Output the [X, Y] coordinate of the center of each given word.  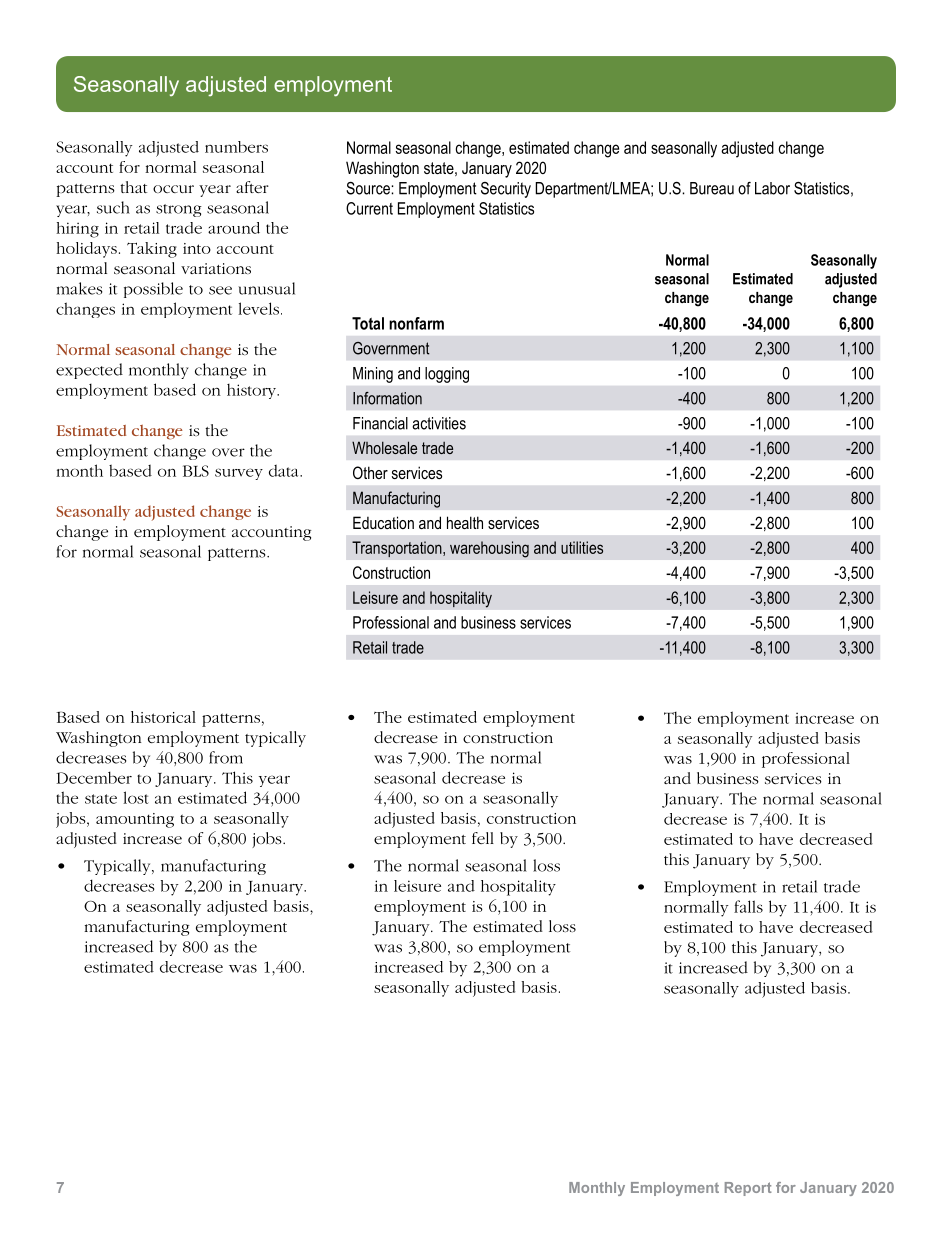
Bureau [712, 188]
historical [163, 717]
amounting [135, 820]
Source [369, 188]
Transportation [398, 549]
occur [173, 189]
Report [748, 1189]
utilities [582, 547]
